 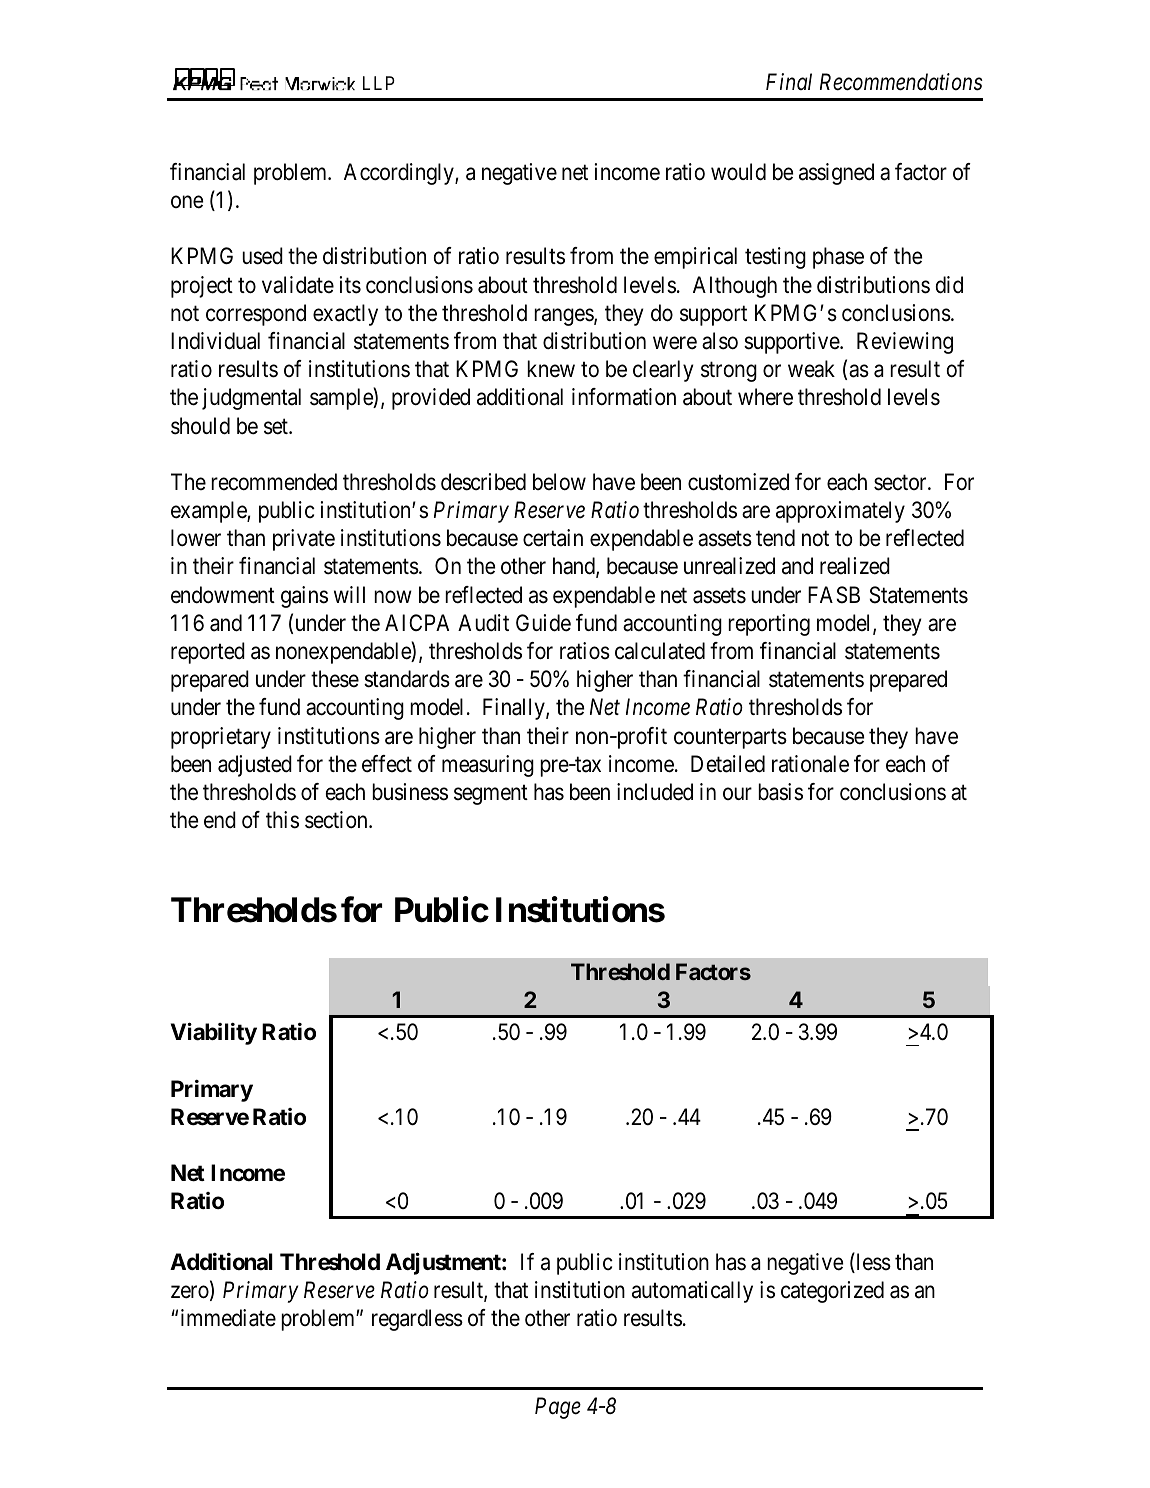 I want to click on basis, so click(x=780, y=792).
